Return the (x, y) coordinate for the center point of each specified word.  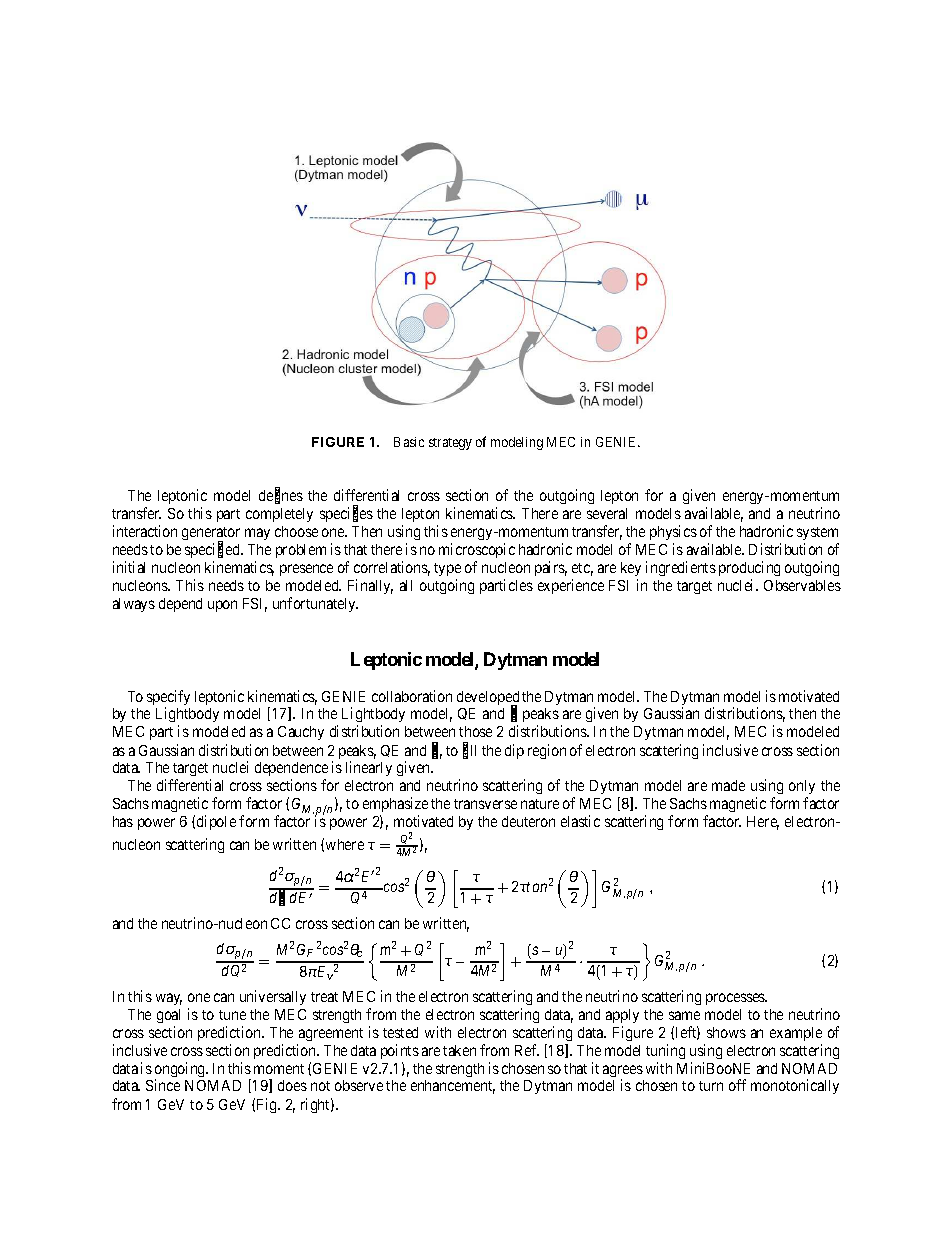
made (728, 785)
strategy (450, 444)
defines (281, 496)
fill (469, 751)
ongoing (181, 1071)
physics (673, 532)
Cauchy (301, 733)
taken (459, 1050)
